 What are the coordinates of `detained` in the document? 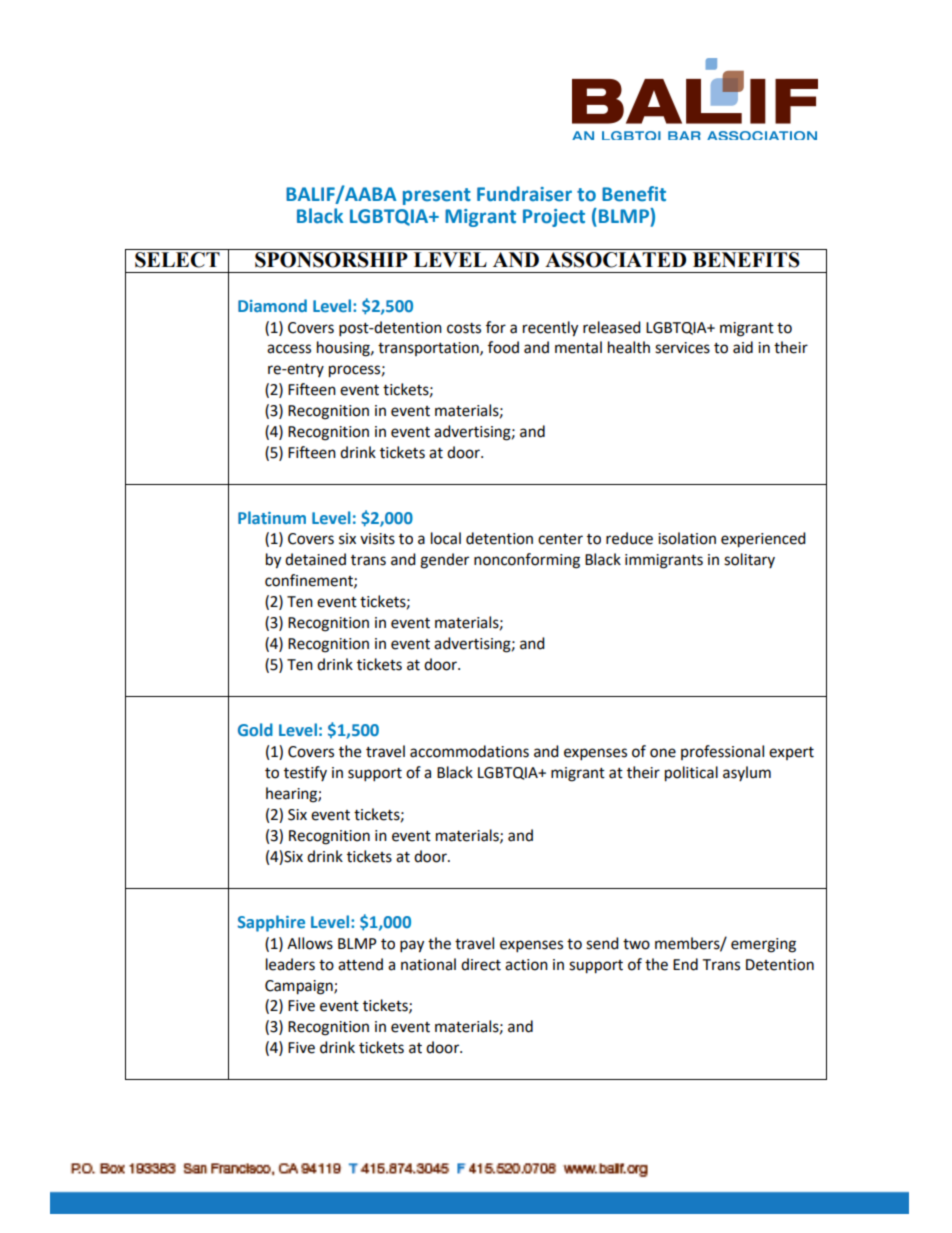 It's located at (315, 559).
